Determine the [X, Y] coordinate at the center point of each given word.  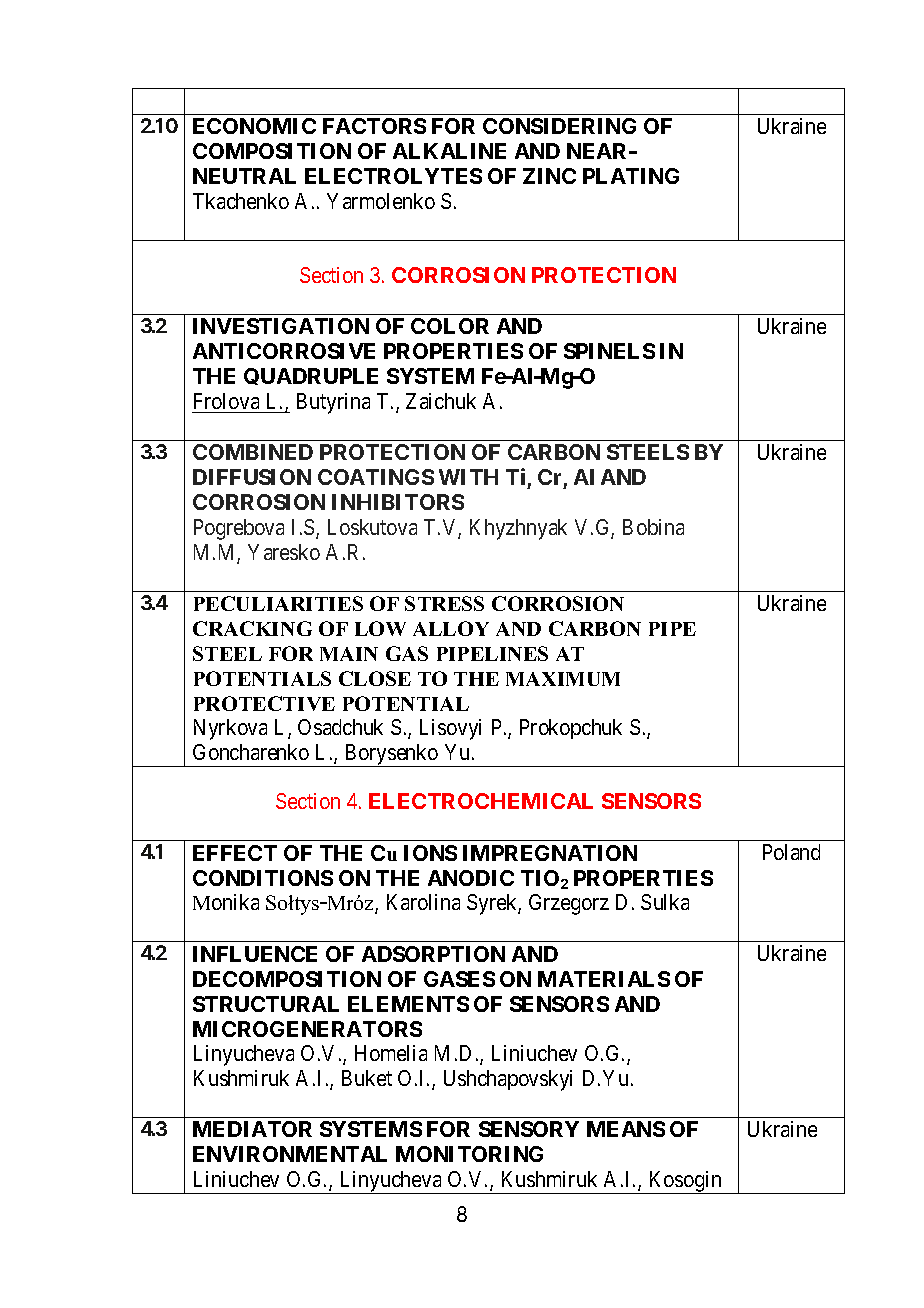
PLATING [631, 176]
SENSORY [529, 1129]
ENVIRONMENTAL [290, 1154]
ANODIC [471, 878]
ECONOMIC [254, 126]
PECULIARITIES [278, 603]
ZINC [549, 176]
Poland [791, 852]
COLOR [450, 326]
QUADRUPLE [311, 376]
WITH [468, 477]
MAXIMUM [563, 679]
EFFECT [235, 853]
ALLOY [451, 628]
